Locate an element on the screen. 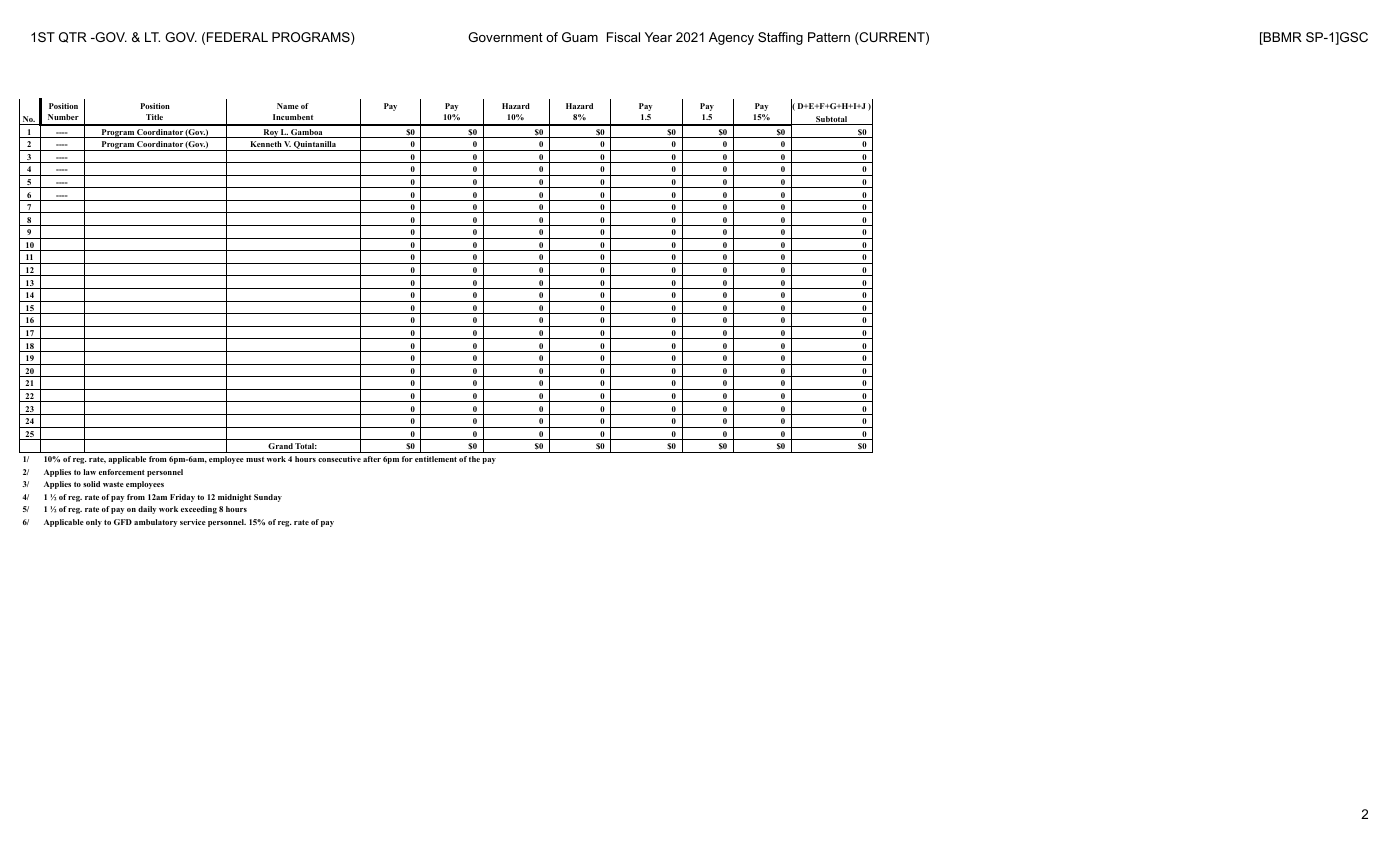 The height and width of the screenshot is (850, 1400). Agency is located at coordinates (731, 38).
